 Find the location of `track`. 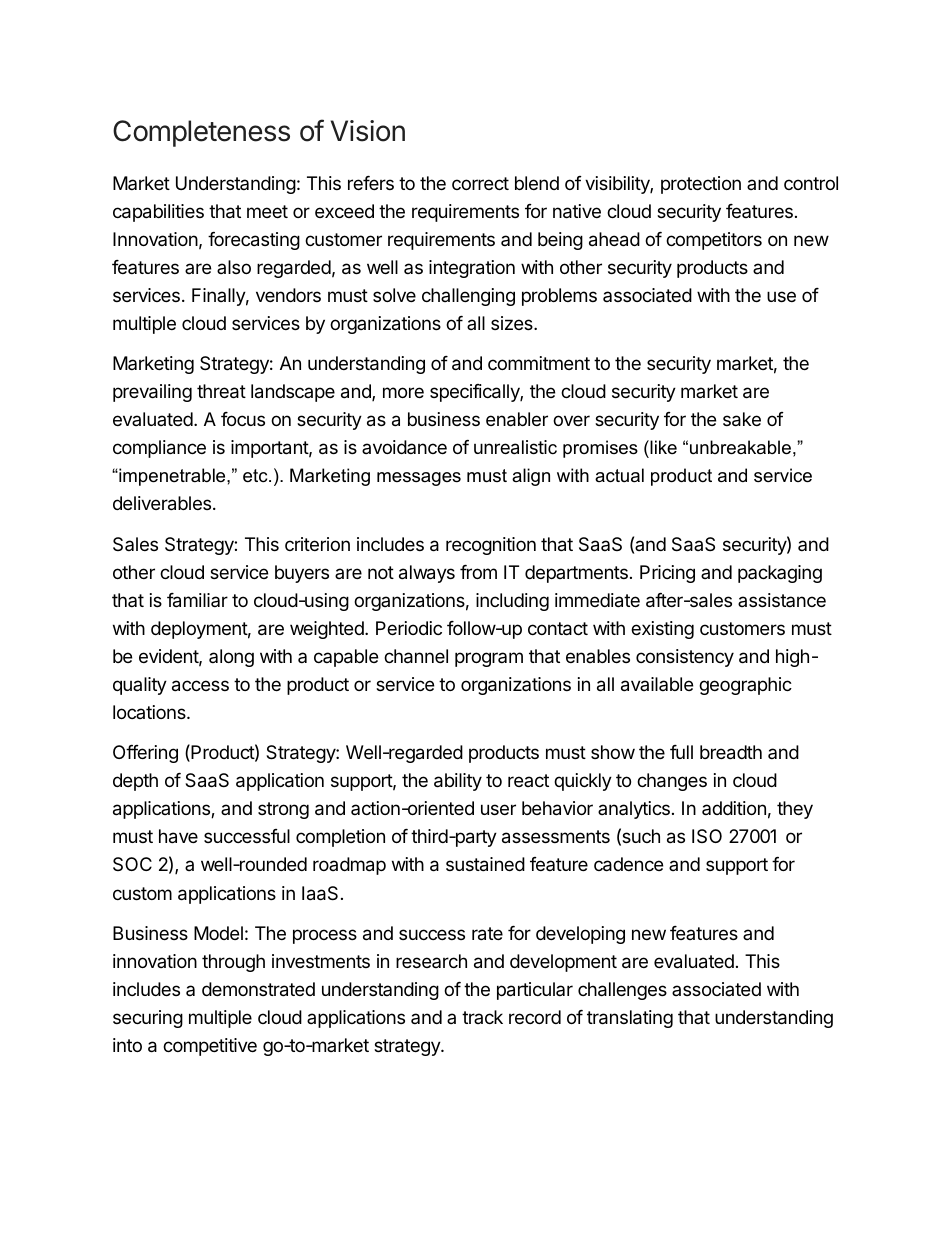

track is located at coordinates (482, 1017).
